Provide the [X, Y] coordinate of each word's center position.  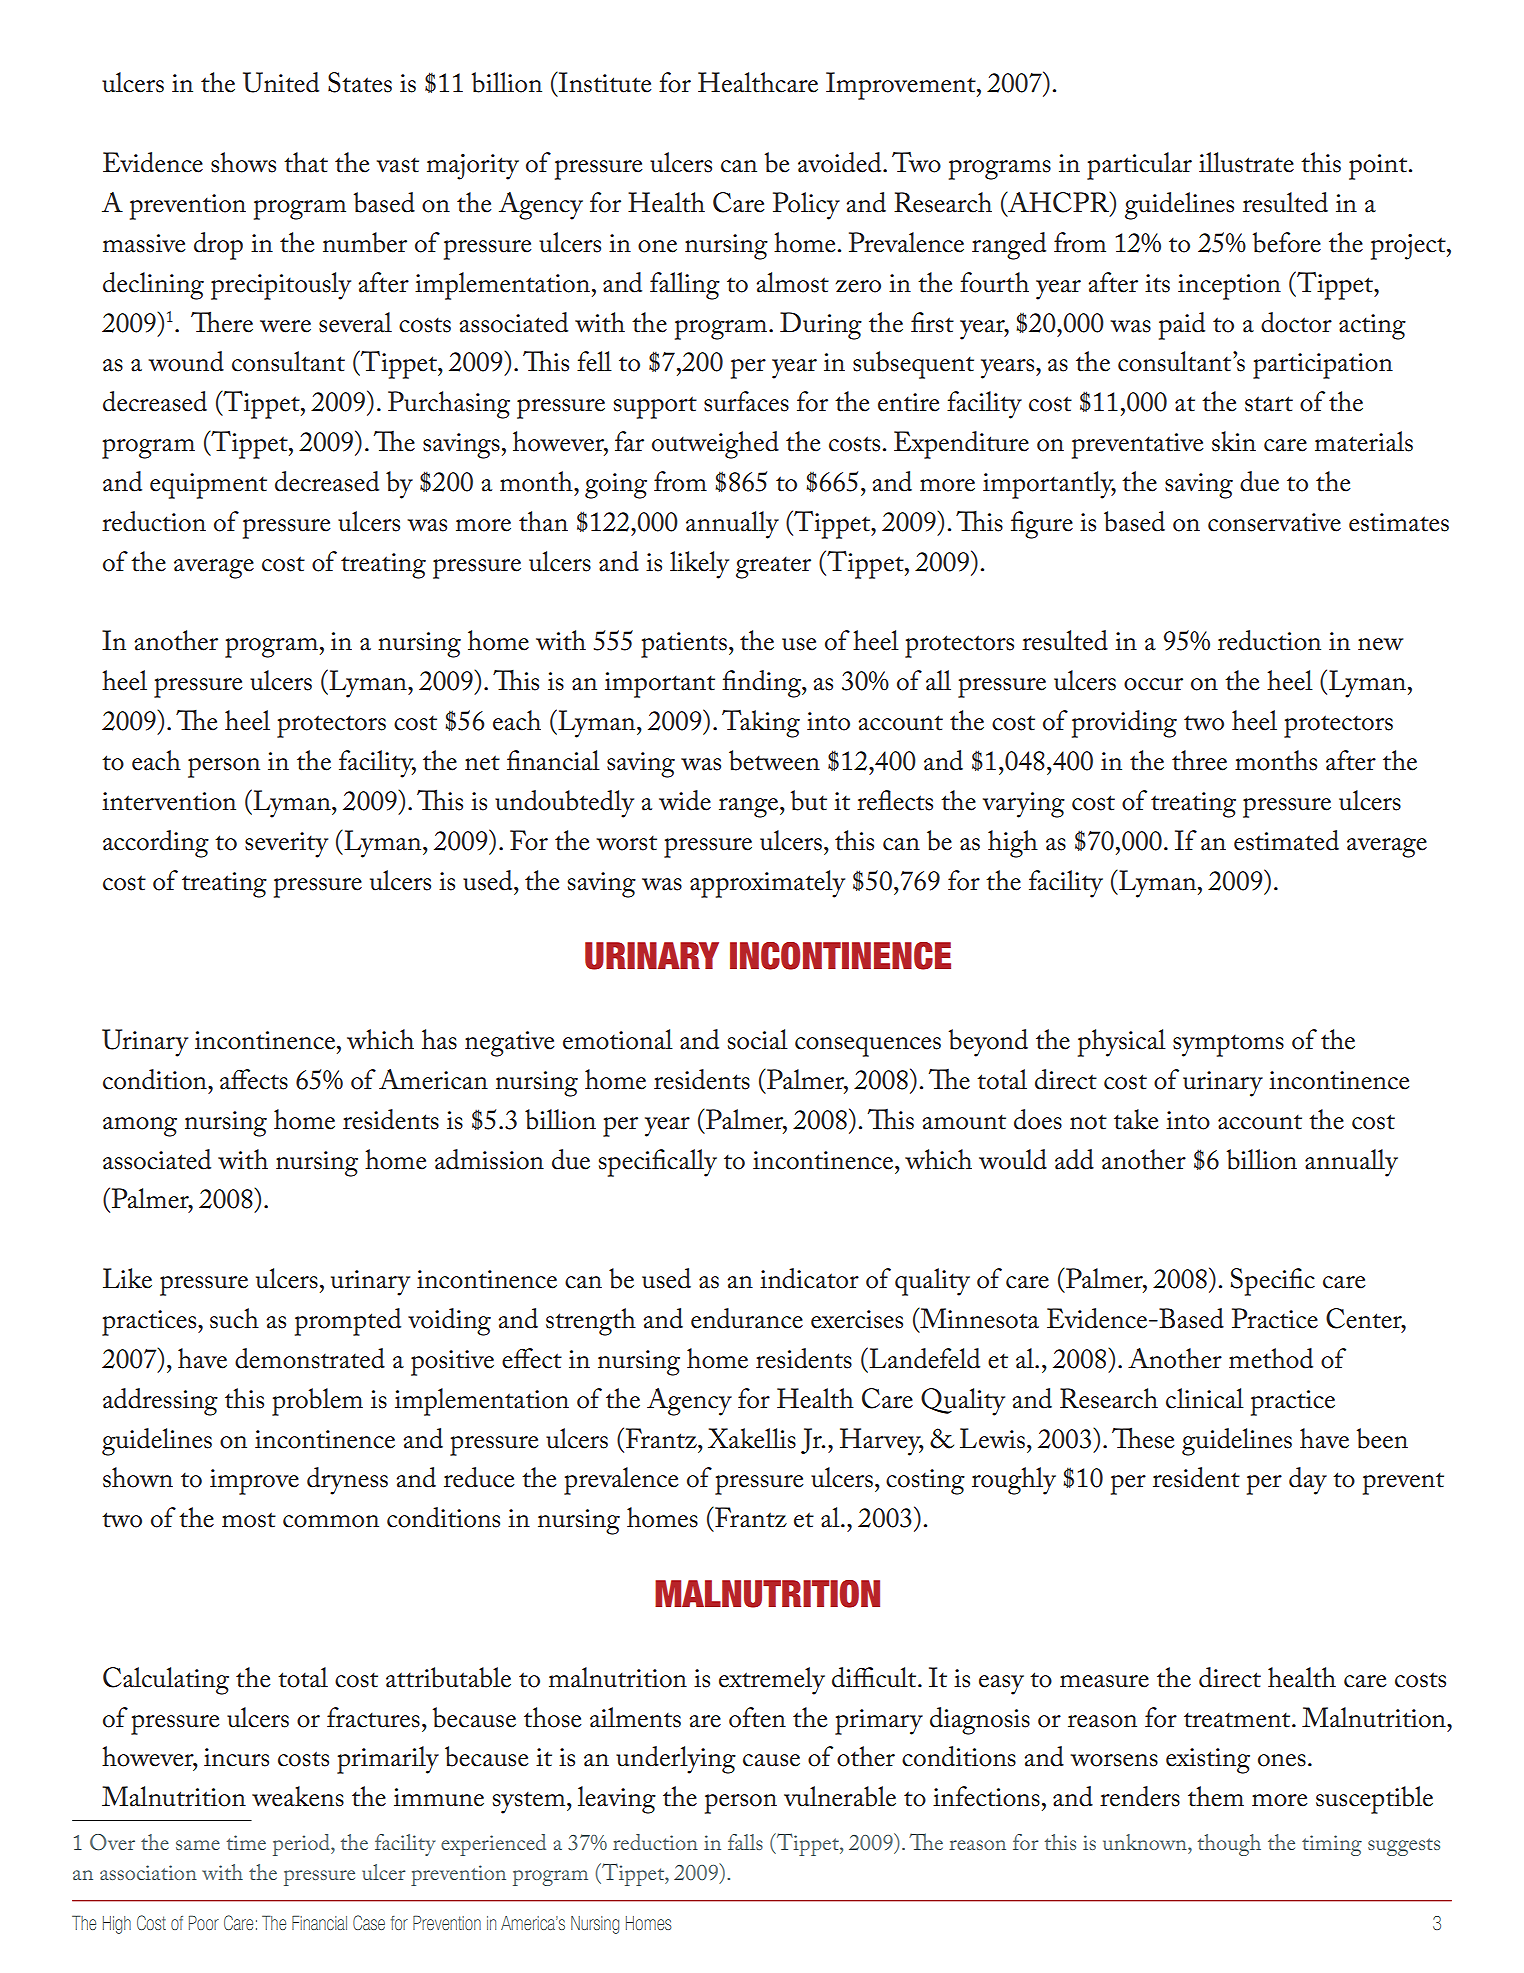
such [234, 1318]
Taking [761, 724]
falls [745, 1842]
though [1229, 1845]
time [246, 1842]
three [1199, 760]
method [1271, 1358]
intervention [169, 801]
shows [243, 162]
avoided [841, 162]
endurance [747, 1318]
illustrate [1246, 162]
